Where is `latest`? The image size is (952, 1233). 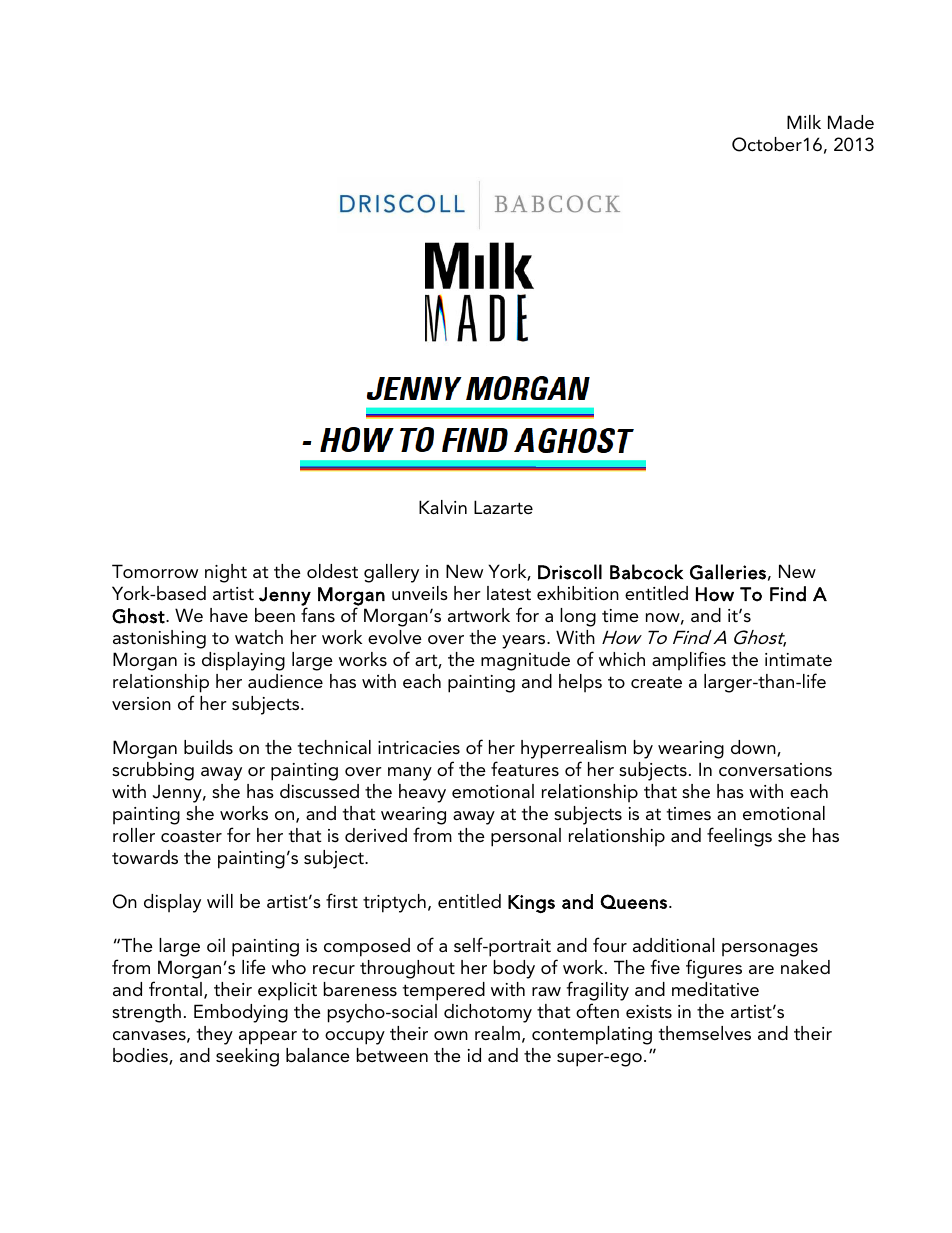 latest is located at coordinates (509, 593).
